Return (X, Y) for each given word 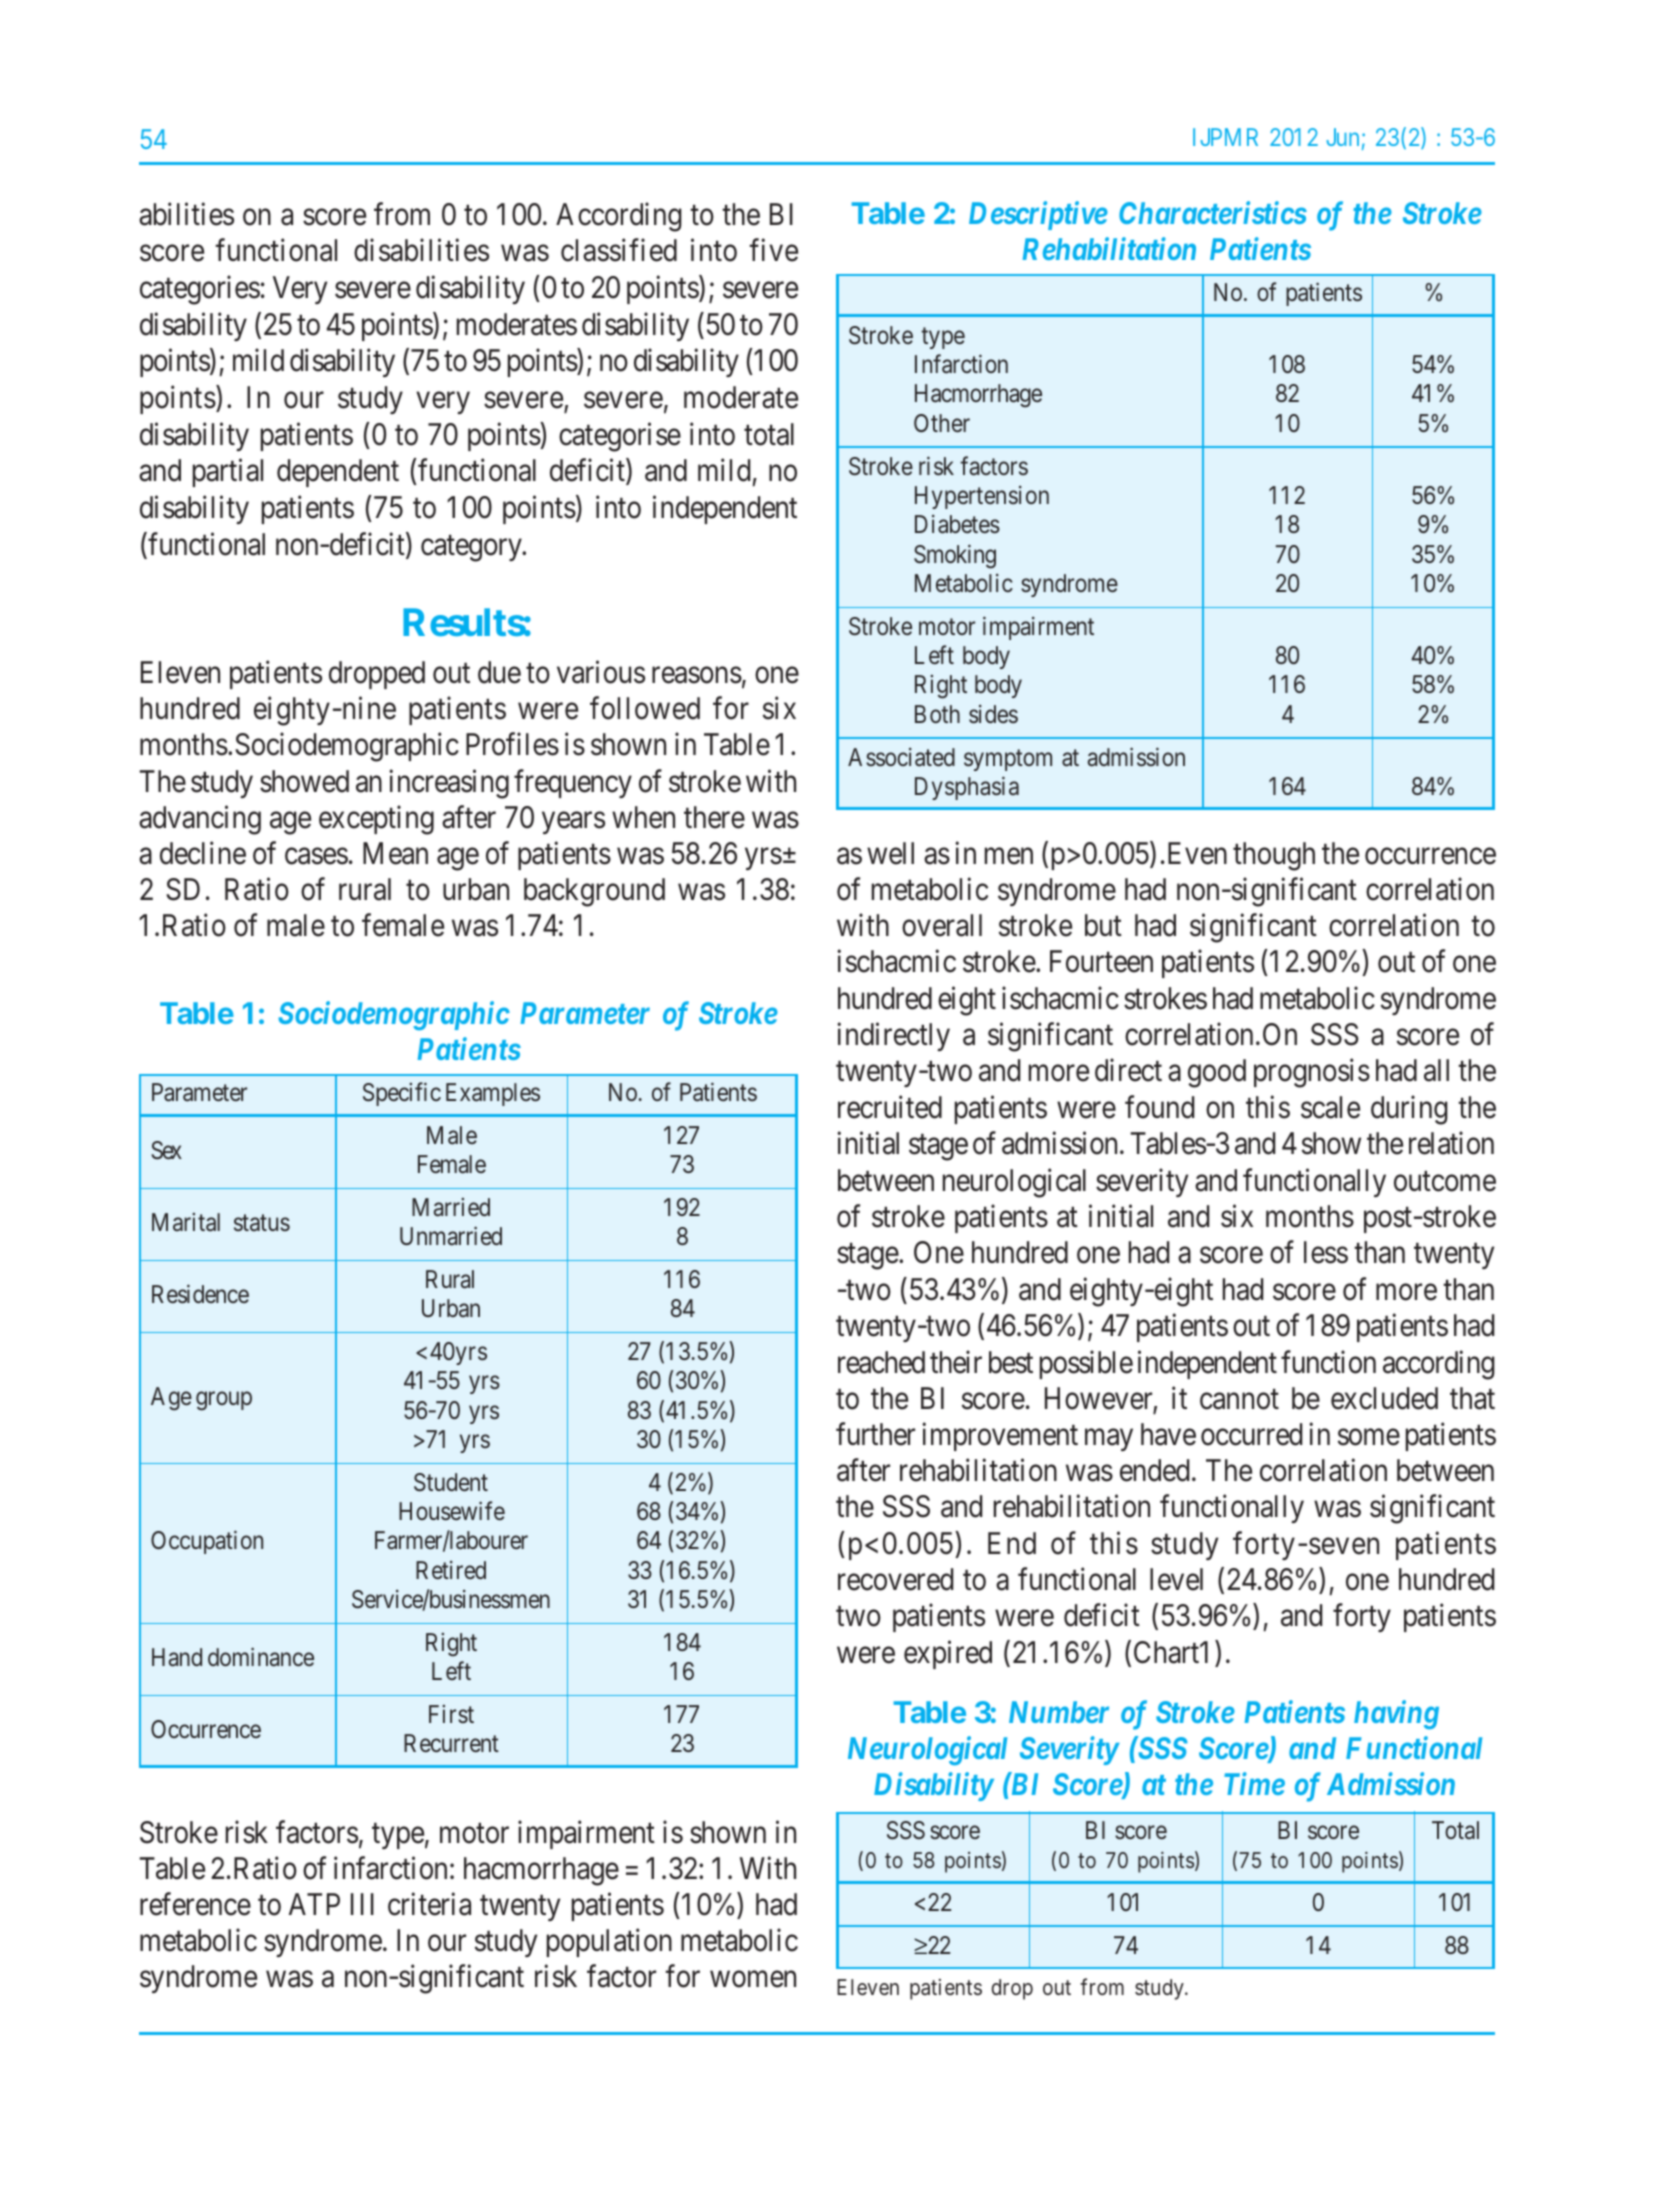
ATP (314, 1904)
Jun (1342, 137)
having (1396, 1715)
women (753, 1979)
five (773, 250)
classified (619, 250)
